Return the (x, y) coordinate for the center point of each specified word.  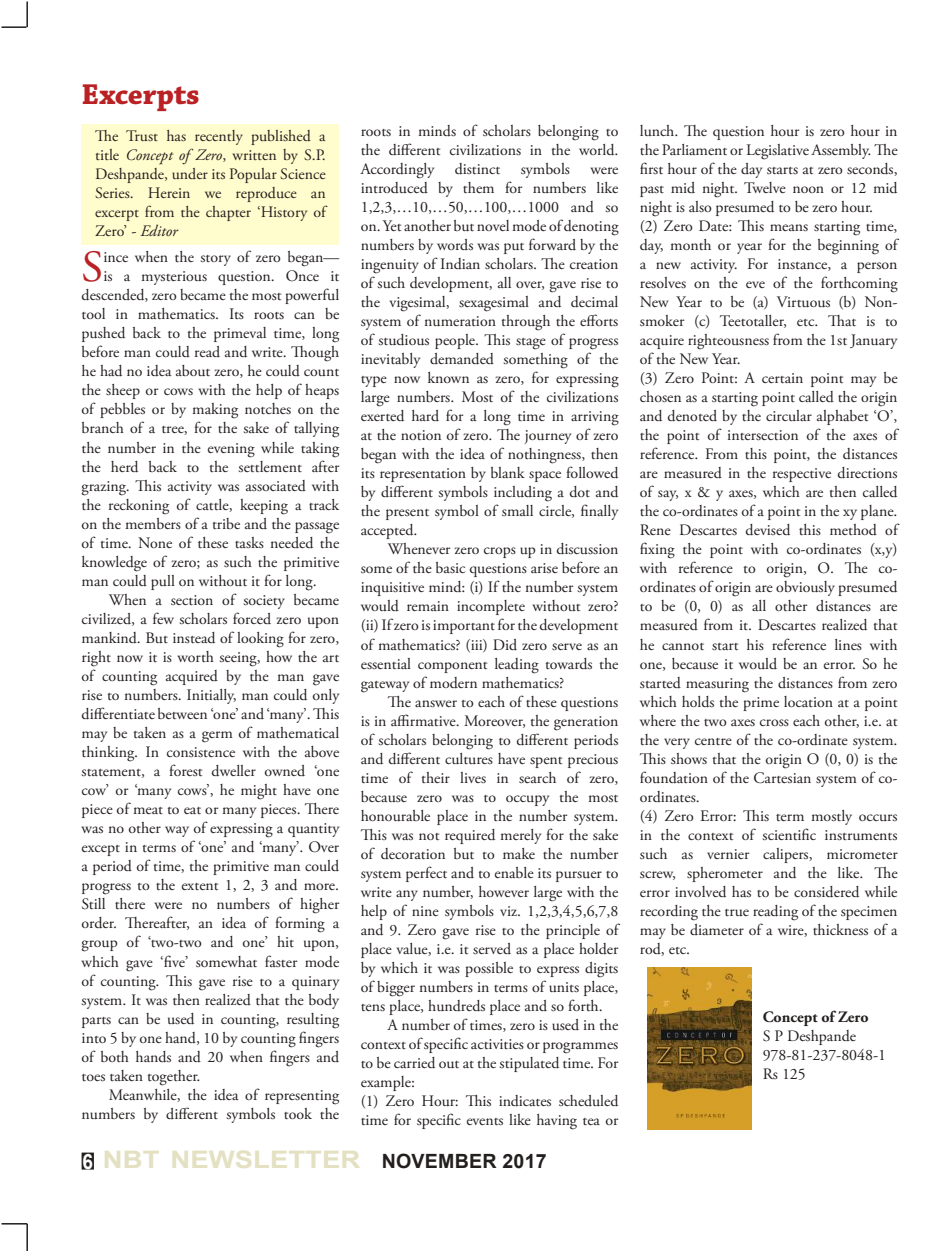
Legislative (778, 152)
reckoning (139, 507)
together (173, 1078)
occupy (527, 800)
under (190, 173)
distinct (477, 169)
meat (148, 810)
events (485, 1121)
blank (508, 472)
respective (802, 475)
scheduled (588, 1101)
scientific (789, 834)
